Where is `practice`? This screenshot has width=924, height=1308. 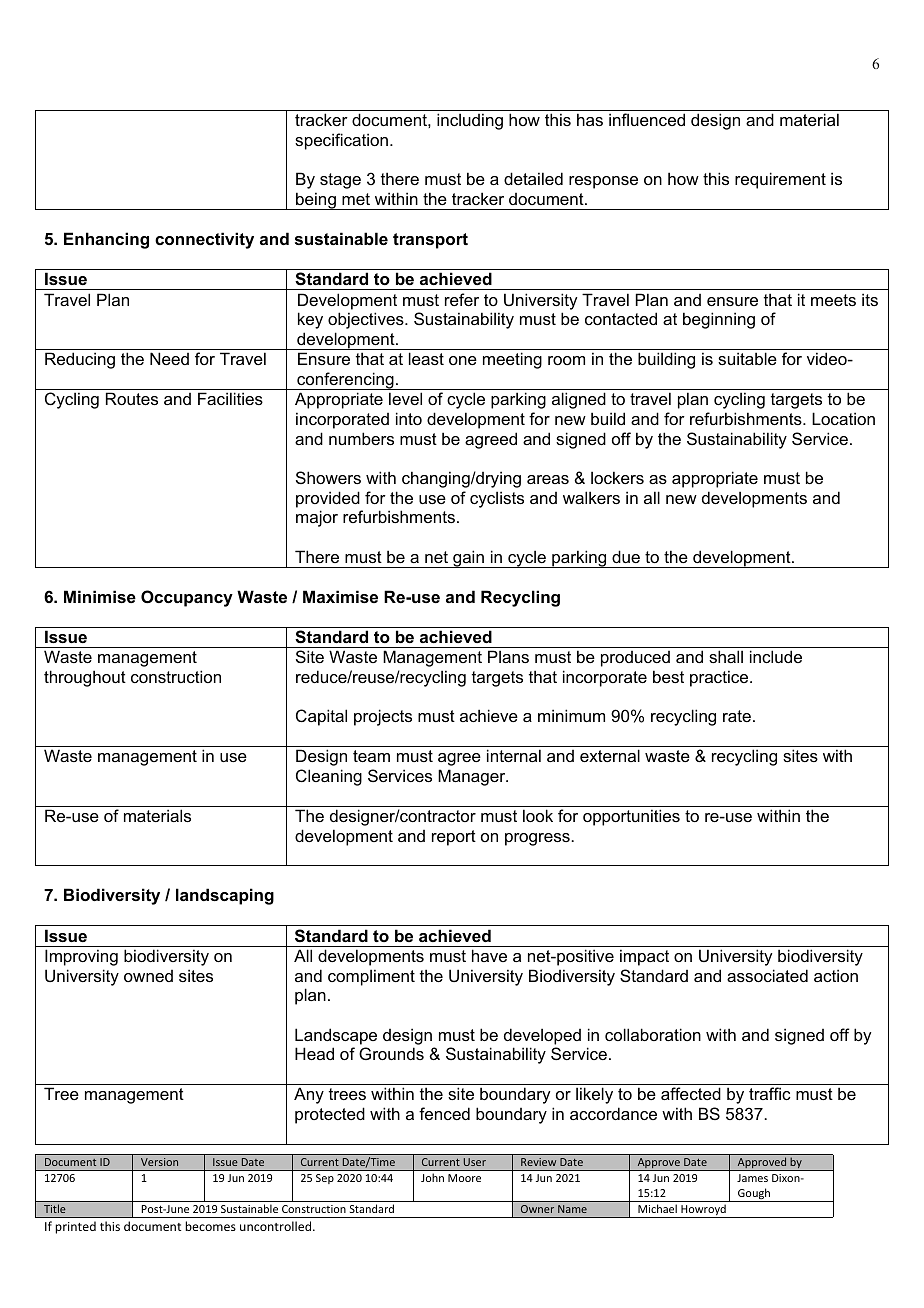
practice is located at coordinates (720, 678).
